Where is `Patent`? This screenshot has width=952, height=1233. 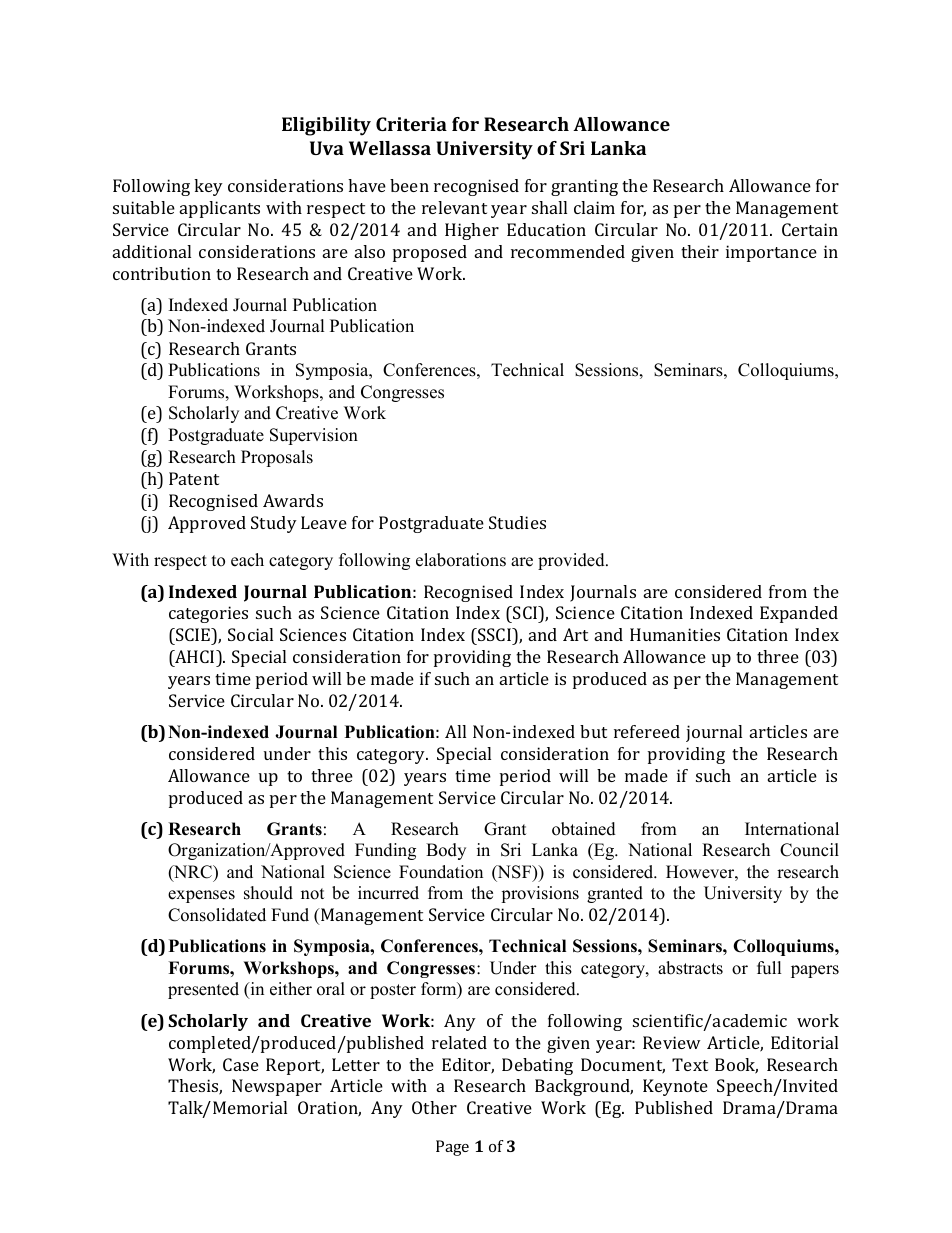
Patent is located at coordinates (194, 478).
